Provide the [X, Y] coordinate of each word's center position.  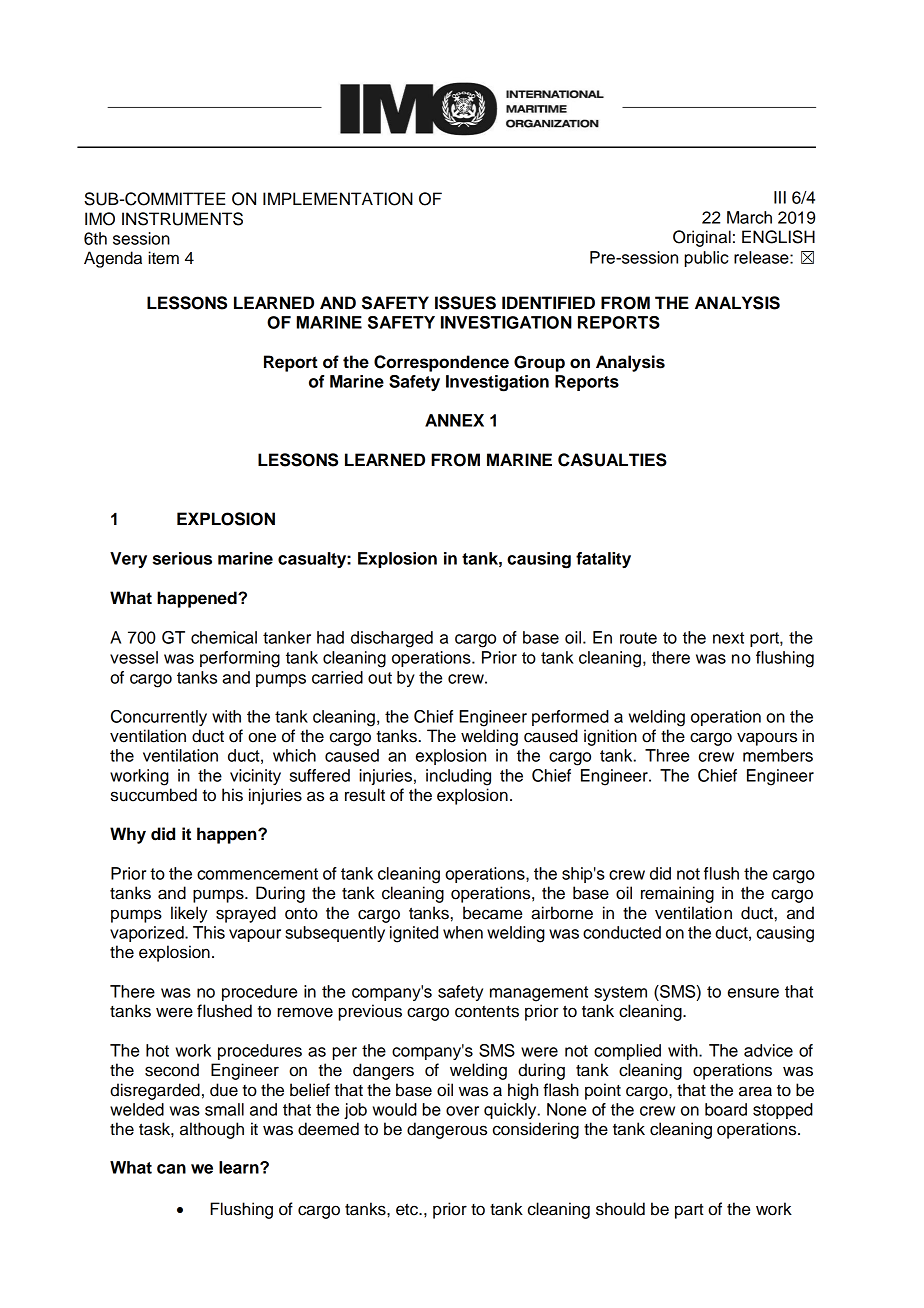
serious [182, 558]
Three [667, 755]
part [689, 1211]
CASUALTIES [612, 460]
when [463, 932]
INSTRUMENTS [182, 219]
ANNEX [454, 420]
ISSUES [465, 303]
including [458, 777]
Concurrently [159, 718]
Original [702, 238]
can [171, 1169]
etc [408, 1210]
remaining [677, 894]
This [209, 932]
